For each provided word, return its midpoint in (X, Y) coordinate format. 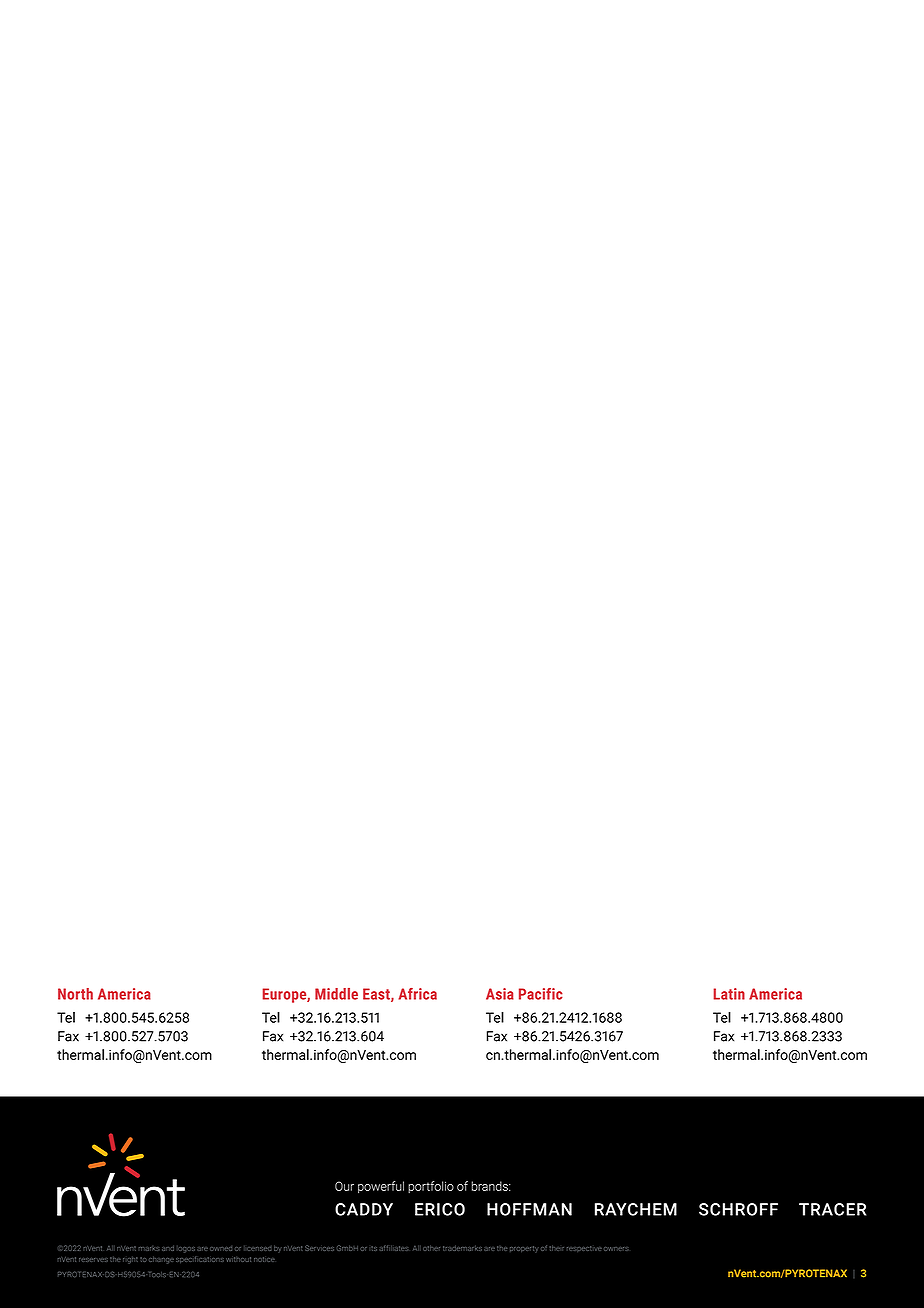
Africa (417, 994)
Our (344, 1186)
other (431, 1248)
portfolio (431, 1187)
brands (490, 1186)
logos (186, 1249)
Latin (729, 994)
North (75, 994)
